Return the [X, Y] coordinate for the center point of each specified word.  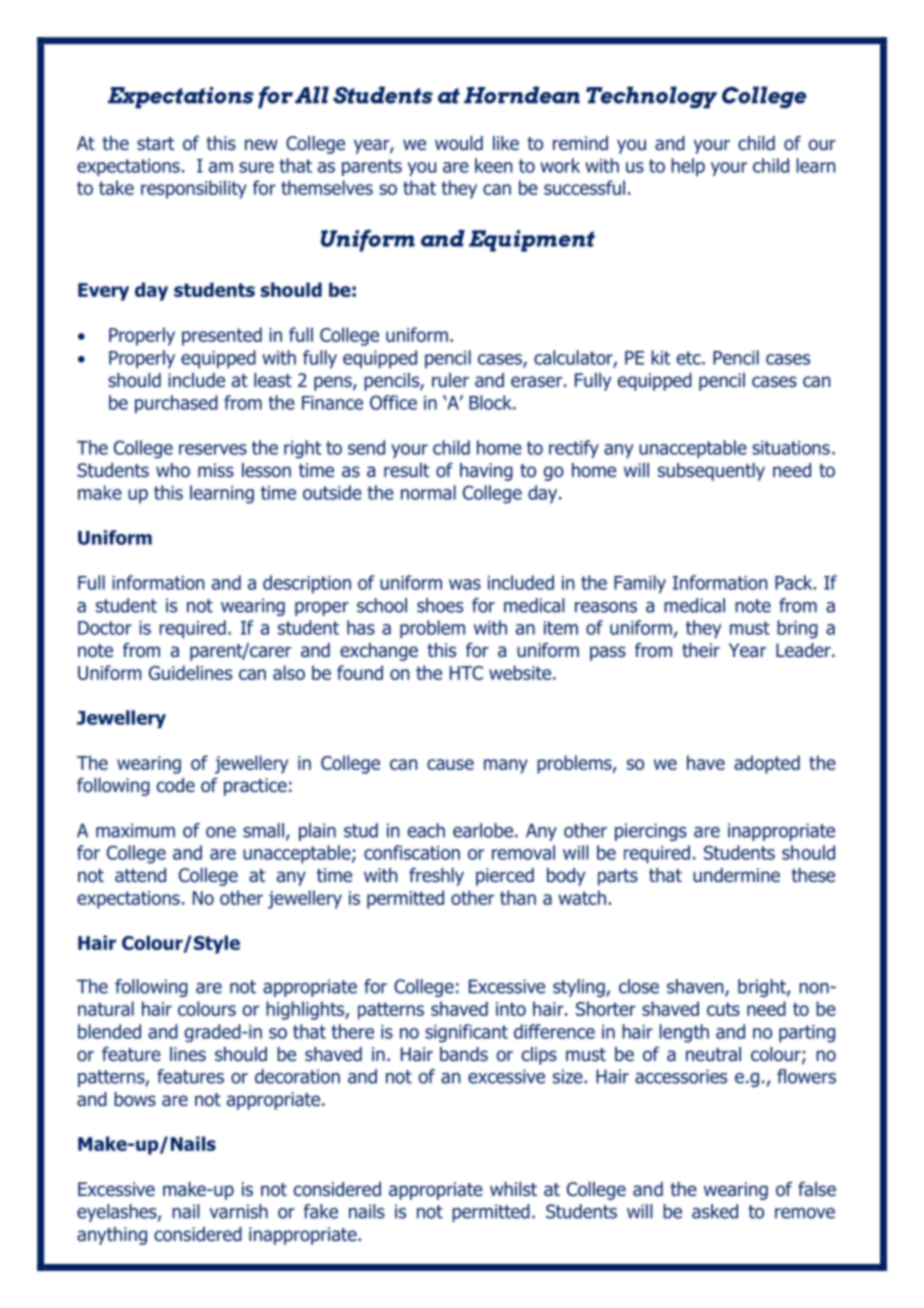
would [459, 143]
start [155, 144]
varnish [239, 1211]
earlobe [483, 830]
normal [428, 492]
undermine [736, 875]
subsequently [711, 472]
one [221, 832]
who [173, 470]
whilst [513, 1189]
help [688, 167]
